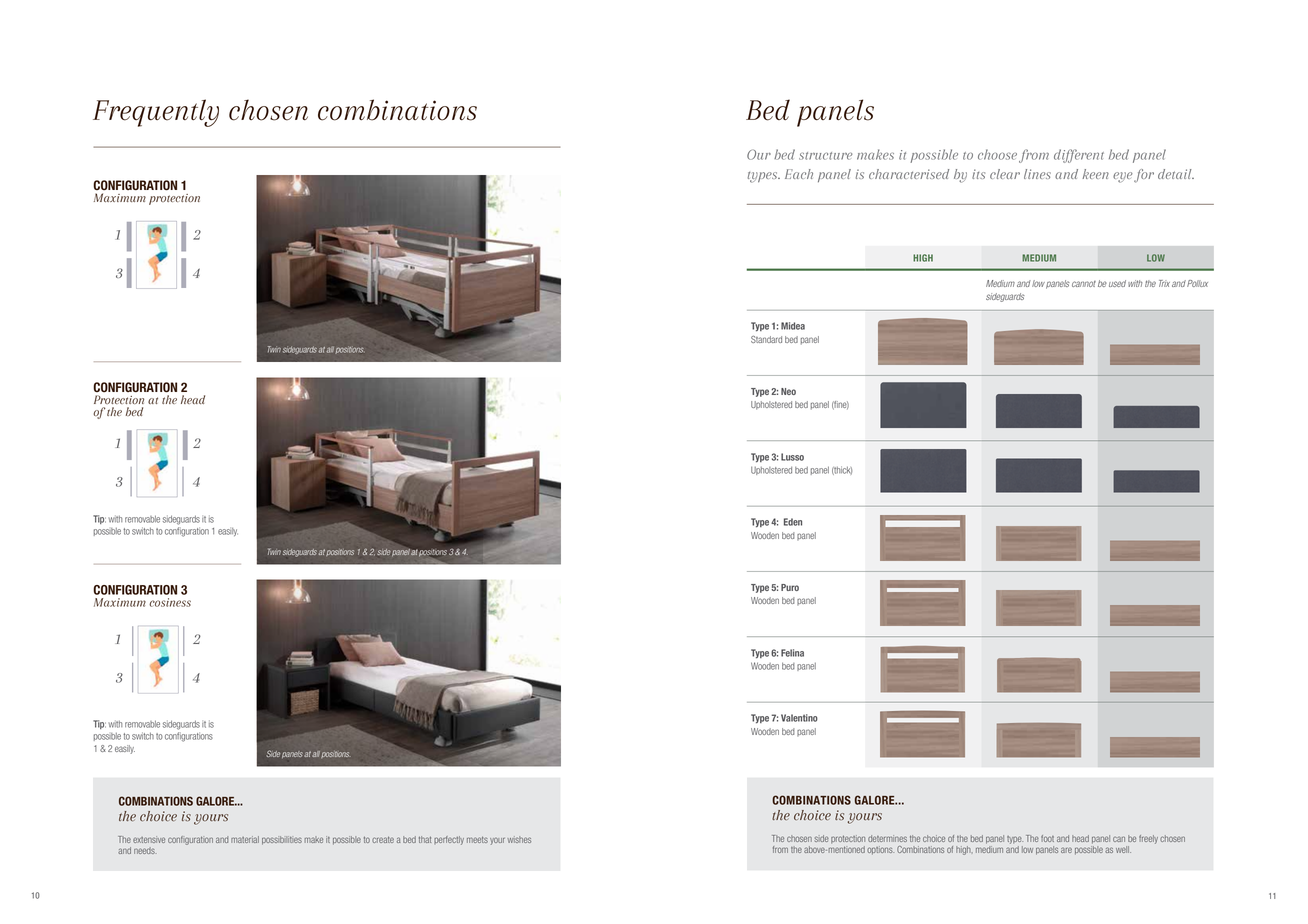 This screenshot has height=924, width=1308. Describe the element at coordinates (825, 156) in the screenshot. I see `structure` at that location.
